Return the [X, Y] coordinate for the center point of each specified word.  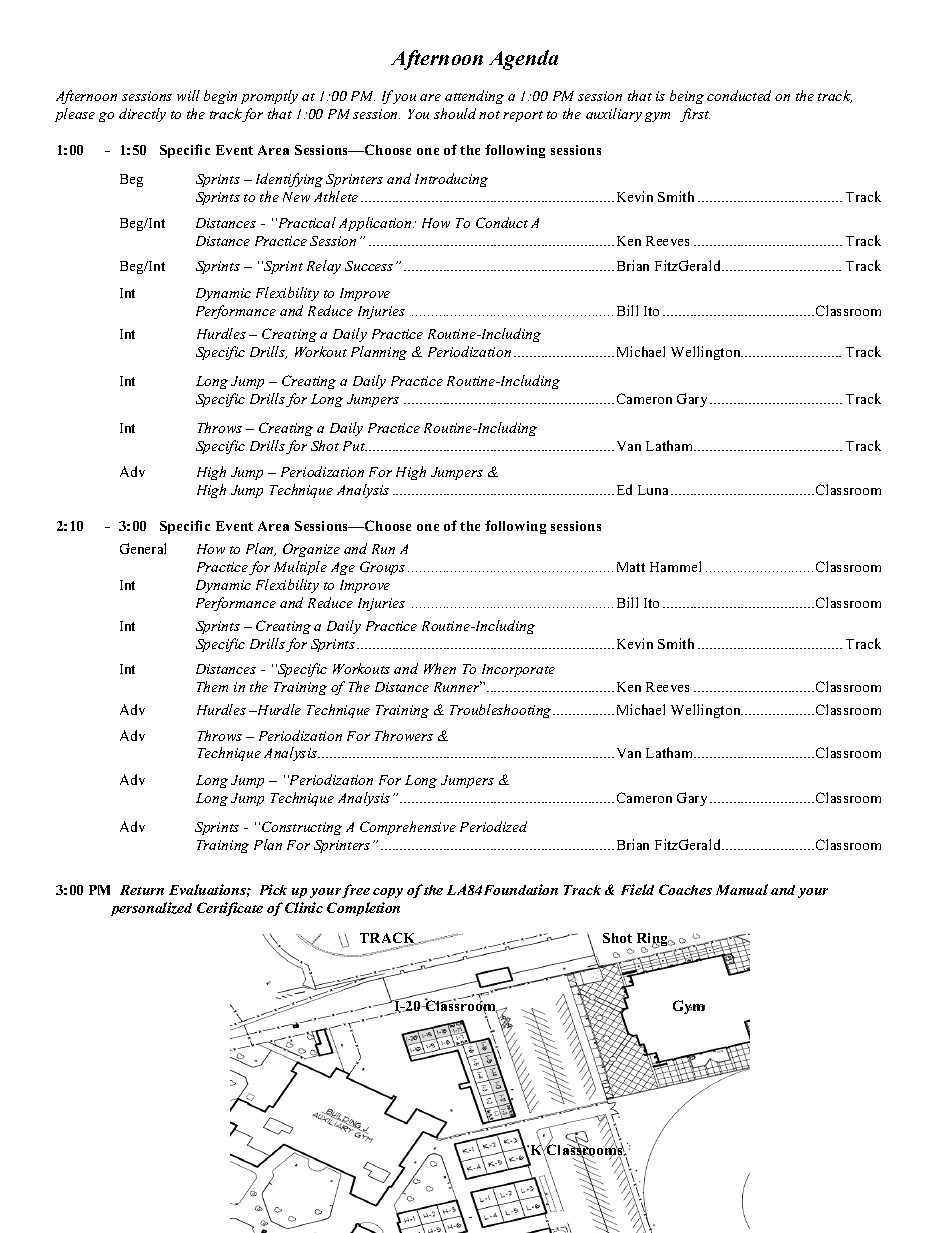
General [143, 548]
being [687, 97]
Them [212, 686]
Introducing [451, 180]
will [188, 95]
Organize [311, 550]
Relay [324, 267]
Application [376, 224]
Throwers [404, 735]
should [455, 113]
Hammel [675, 566]
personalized [151, 909]
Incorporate [518, 670]
